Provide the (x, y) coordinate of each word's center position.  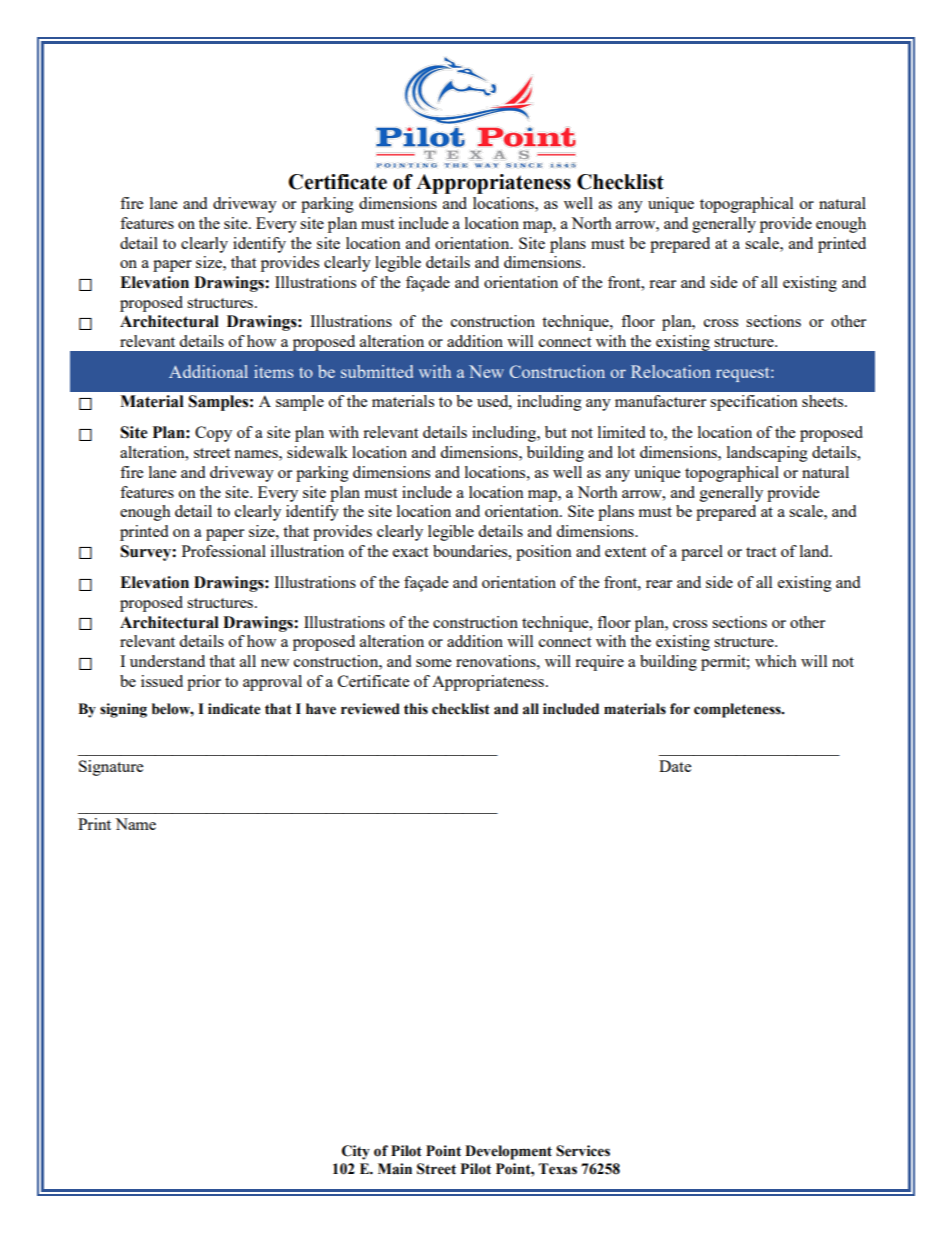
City (356, 1152)
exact (410, 552)
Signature (111, 768)
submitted (377, 371)
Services (583, 1151)
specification (754, 403)
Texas (557, 1169)
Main (395, 1169)
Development (508, 1152)
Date (675, 766)
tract (761, 552)
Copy (213, 434)
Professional (224, 551)
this (416, 709)
